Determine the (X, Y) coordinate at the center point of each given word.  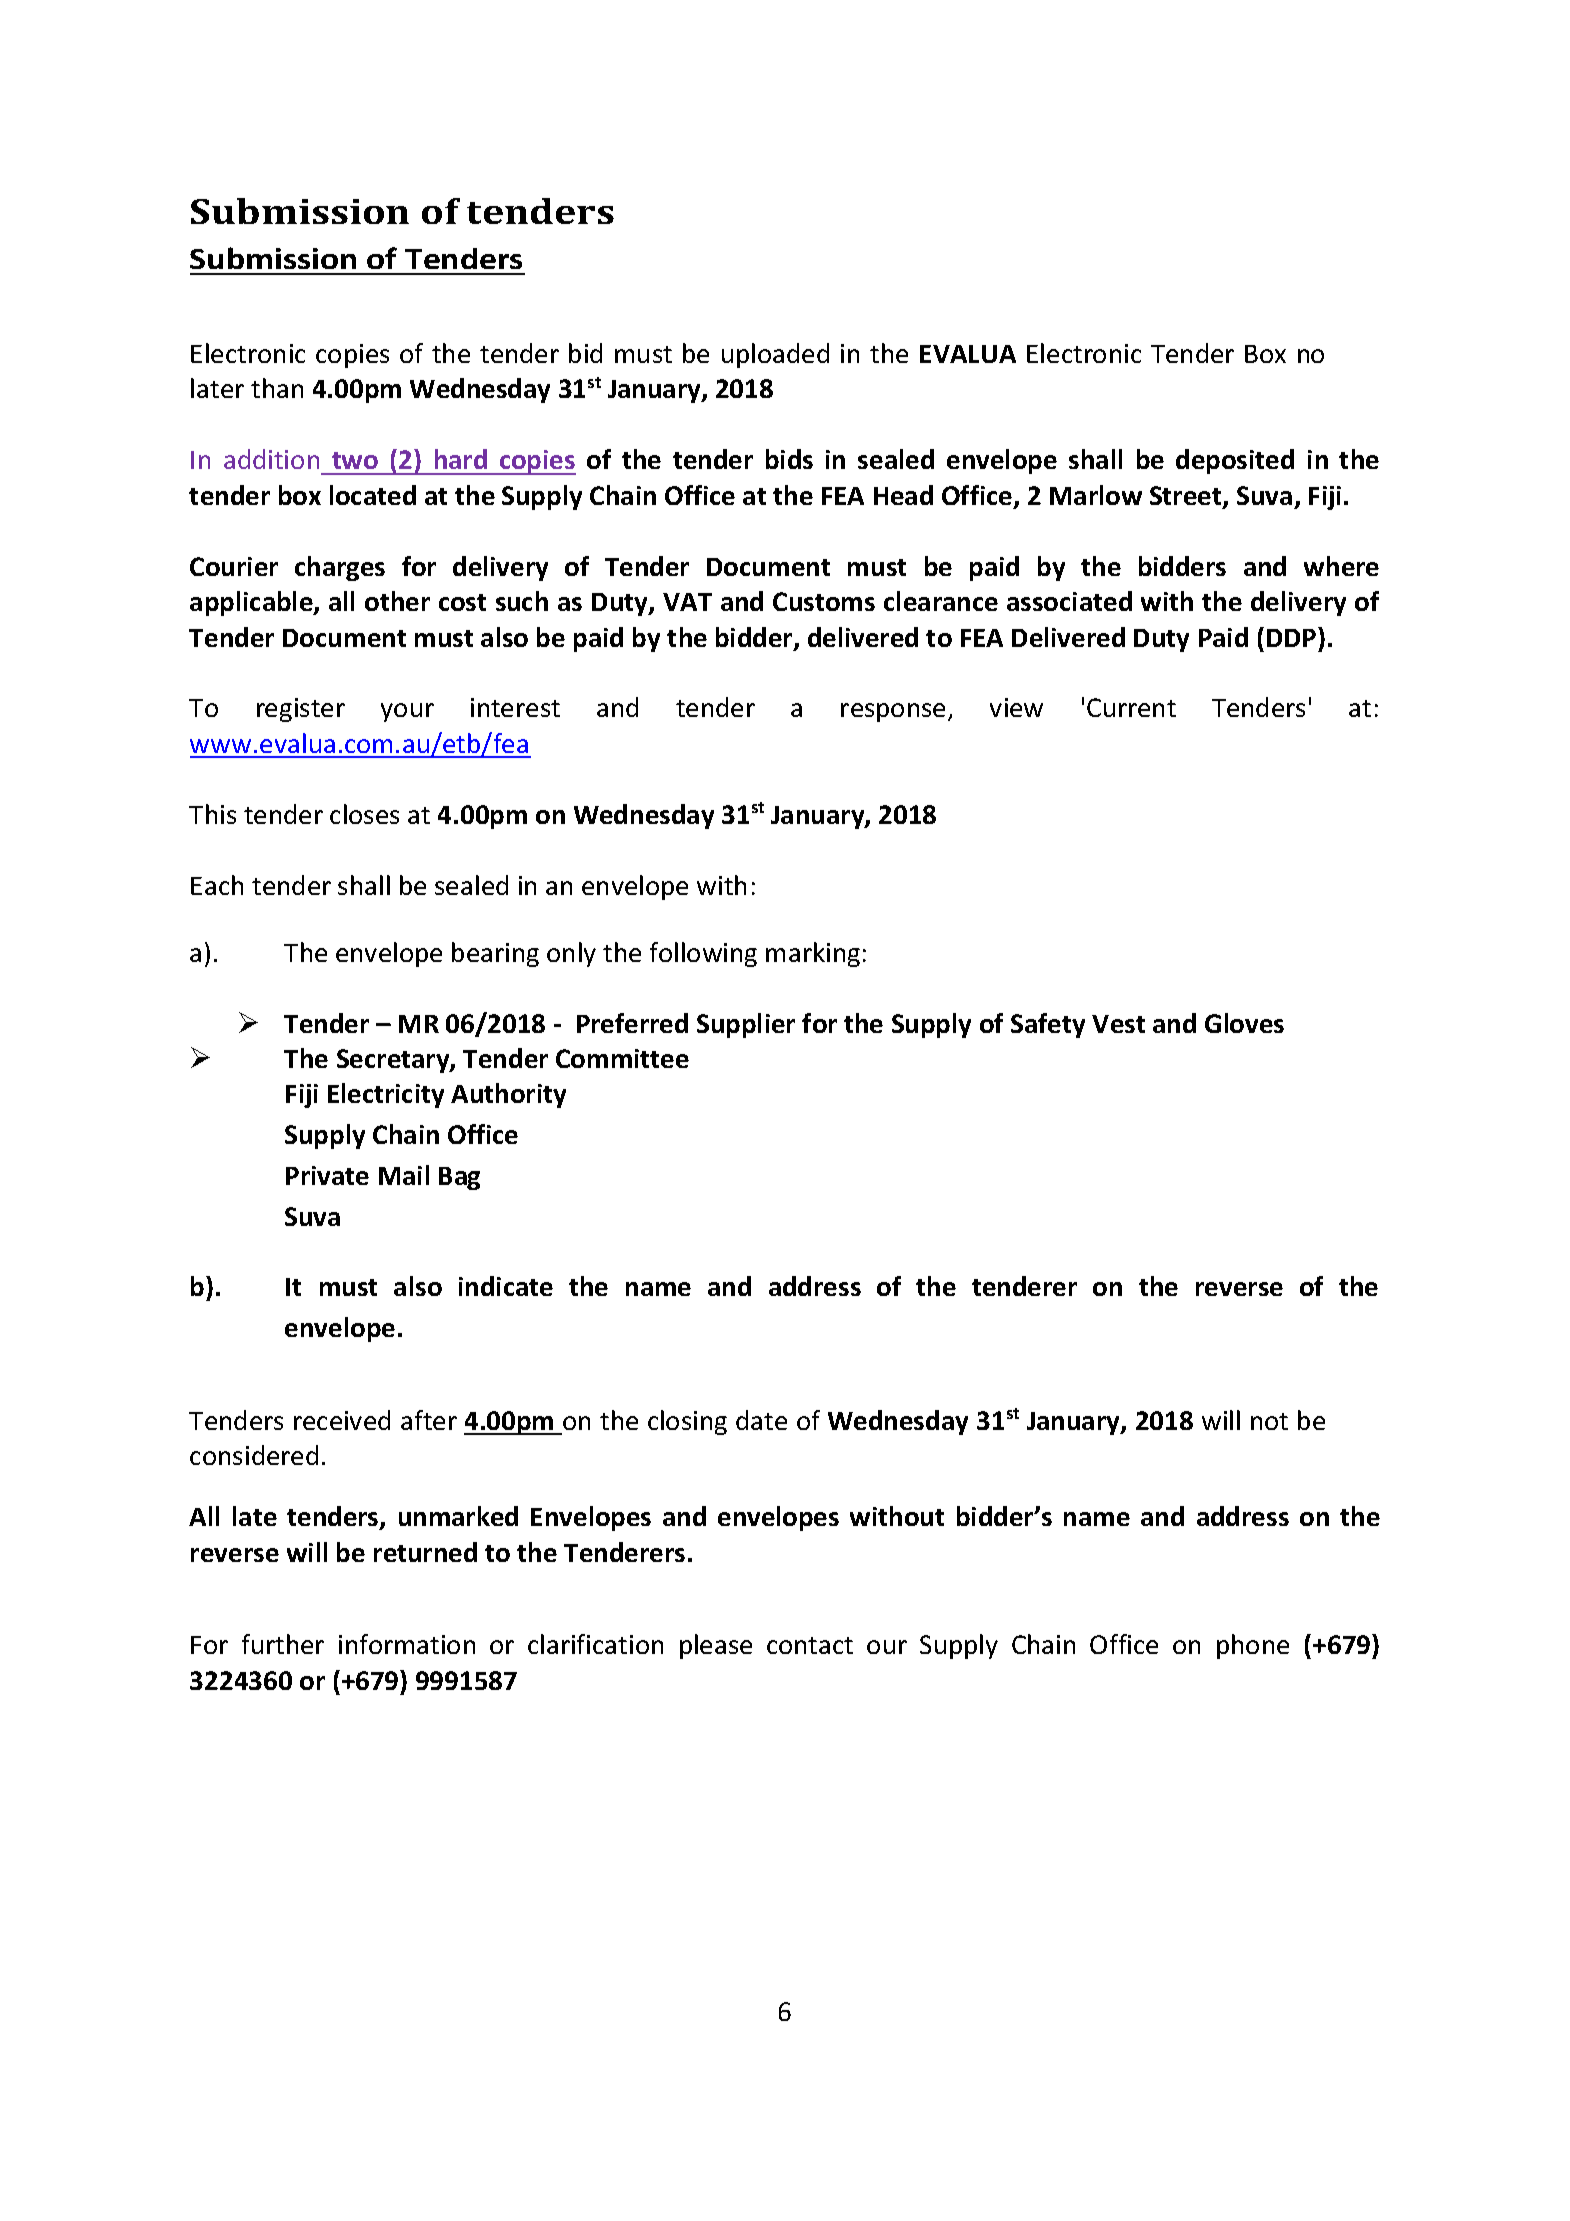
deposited (1235, 461)
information (407, 1644)
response (893, 712)
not (1269, 1421)
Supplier (746, 1025)
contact (810, 1645)
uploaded (775, 355)
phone (1253, 1646)
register (301, 710)
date (761, 1420)
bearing (495, 954)
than (277, 388)
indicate (506, 1286)
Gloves (1244, 1023)
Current (1131, 707)
